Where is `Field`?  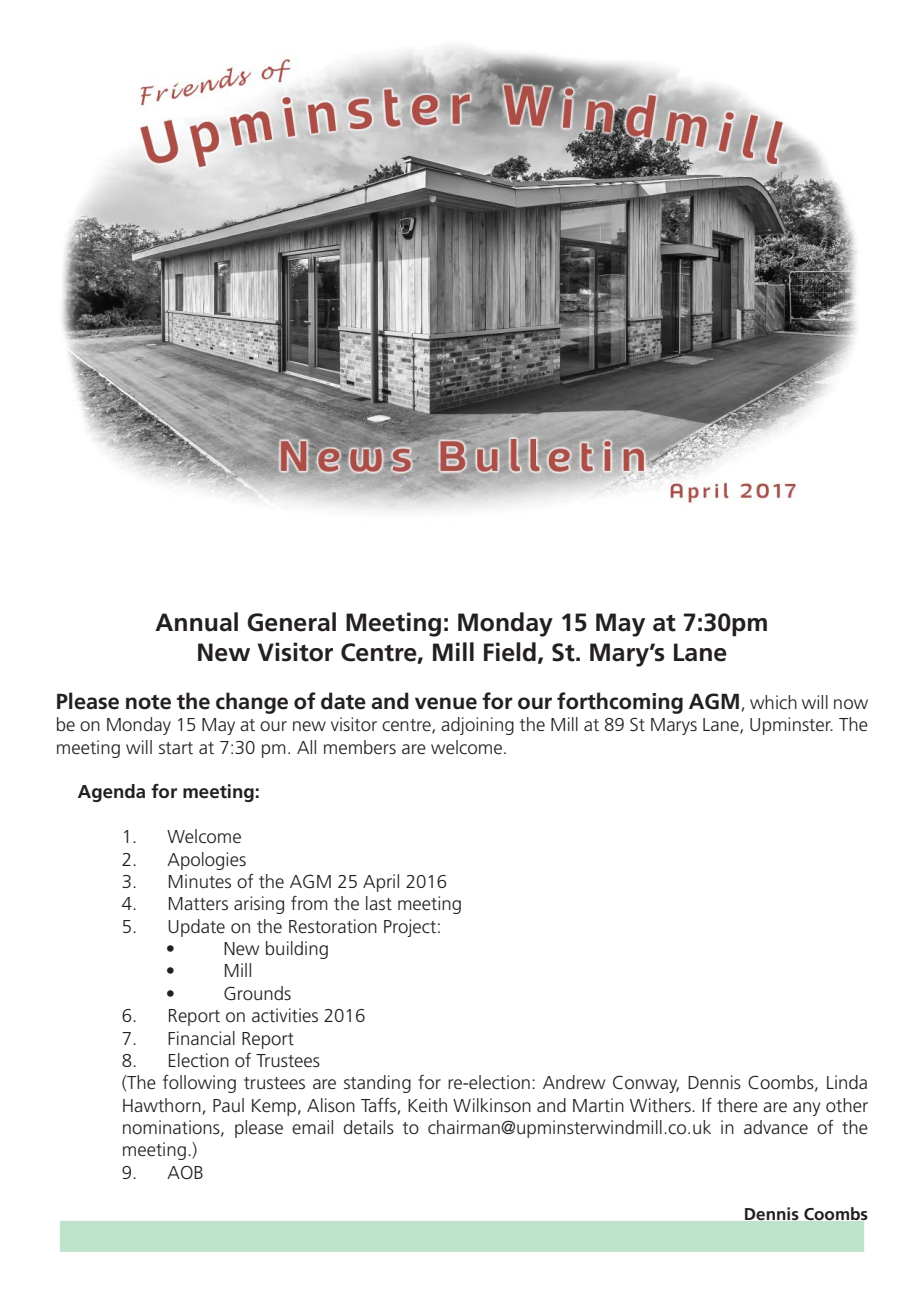 Field is located at coordinates (510, 652).
